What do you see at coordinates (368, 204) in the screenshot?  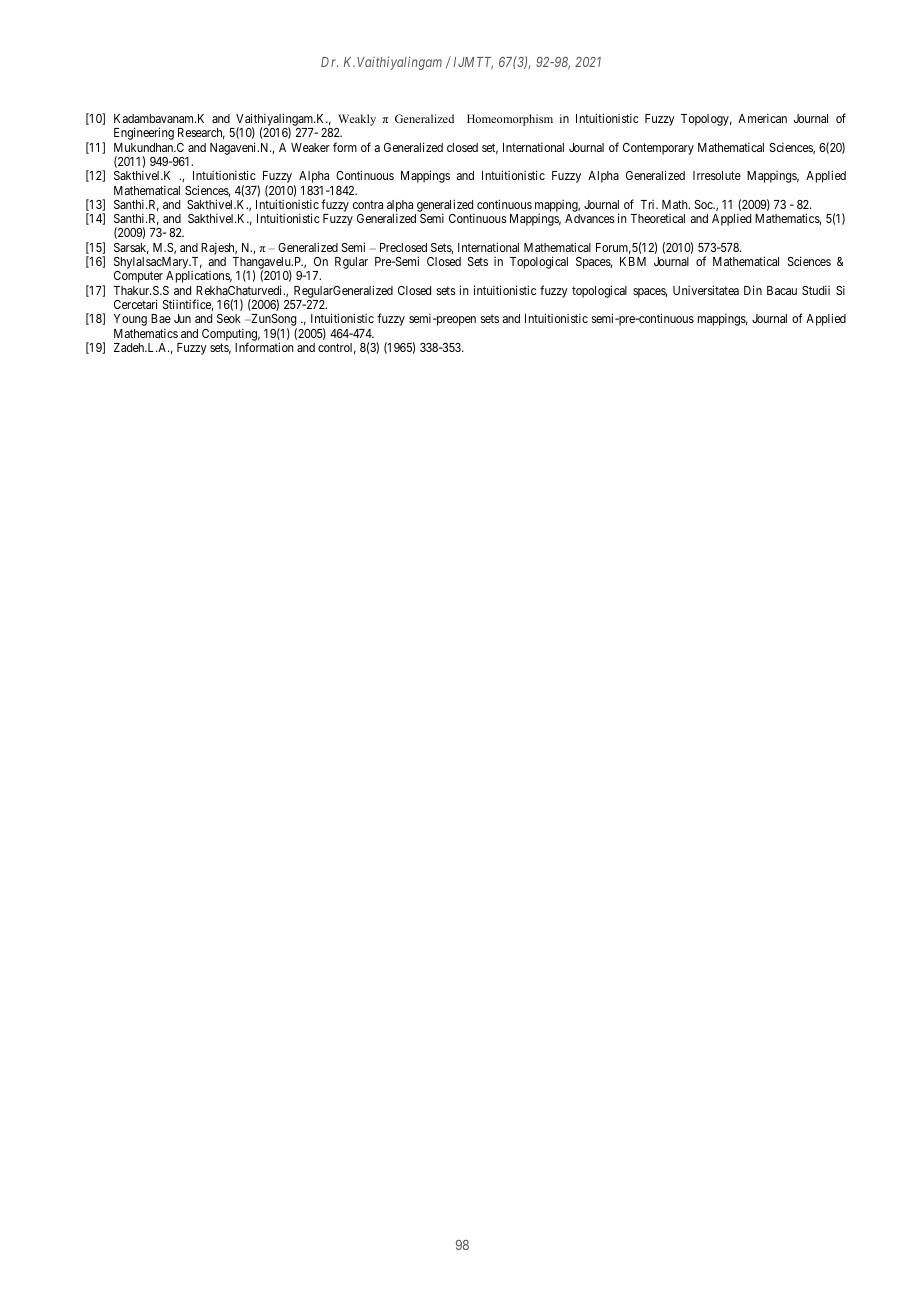 I see `contra` at bounding box center [368, 204].
